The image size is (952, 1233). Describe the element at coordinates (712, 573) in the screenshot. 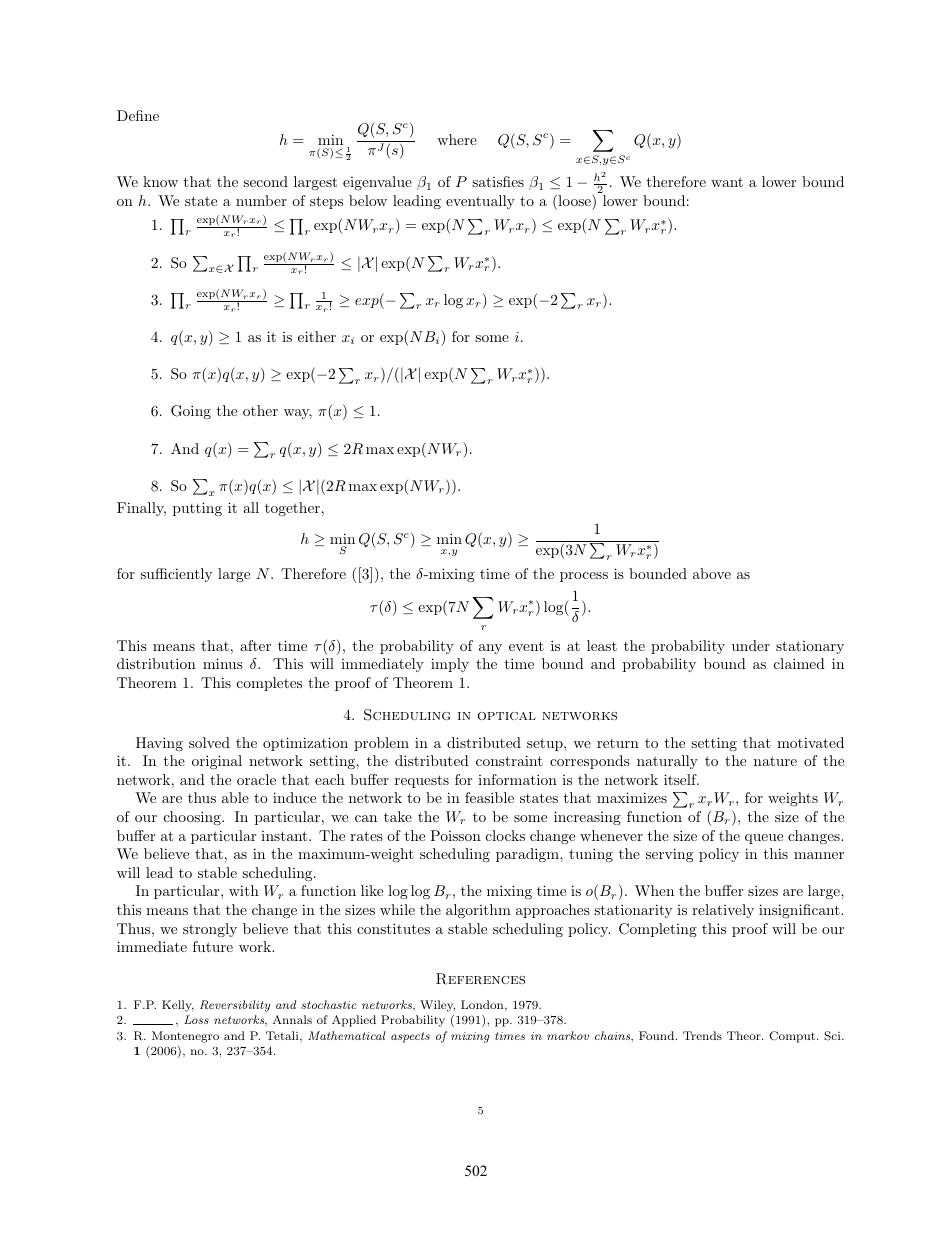

I see `above` at that location.
